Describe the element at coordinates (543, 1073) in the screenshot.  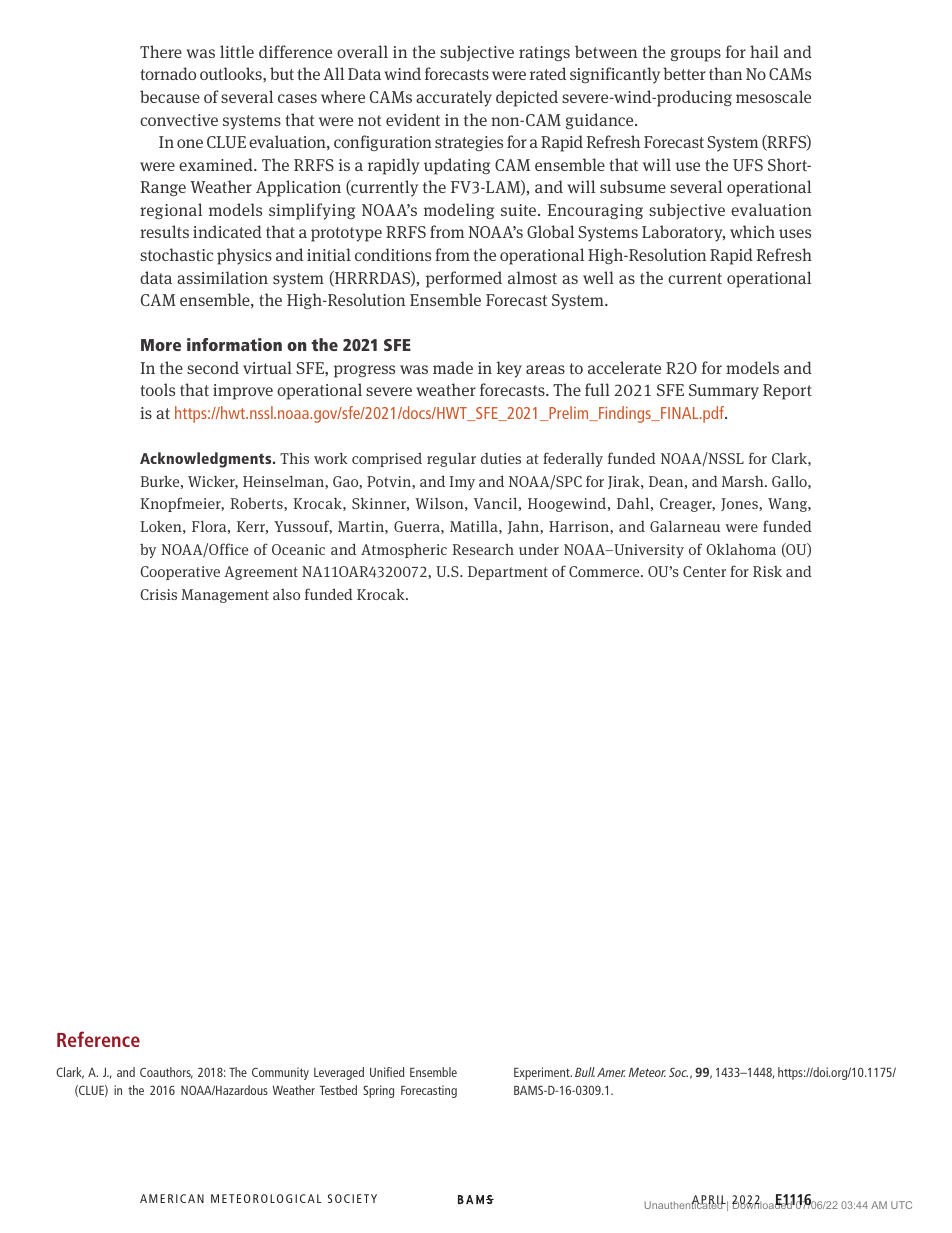
I see `Experiment` at that location.
